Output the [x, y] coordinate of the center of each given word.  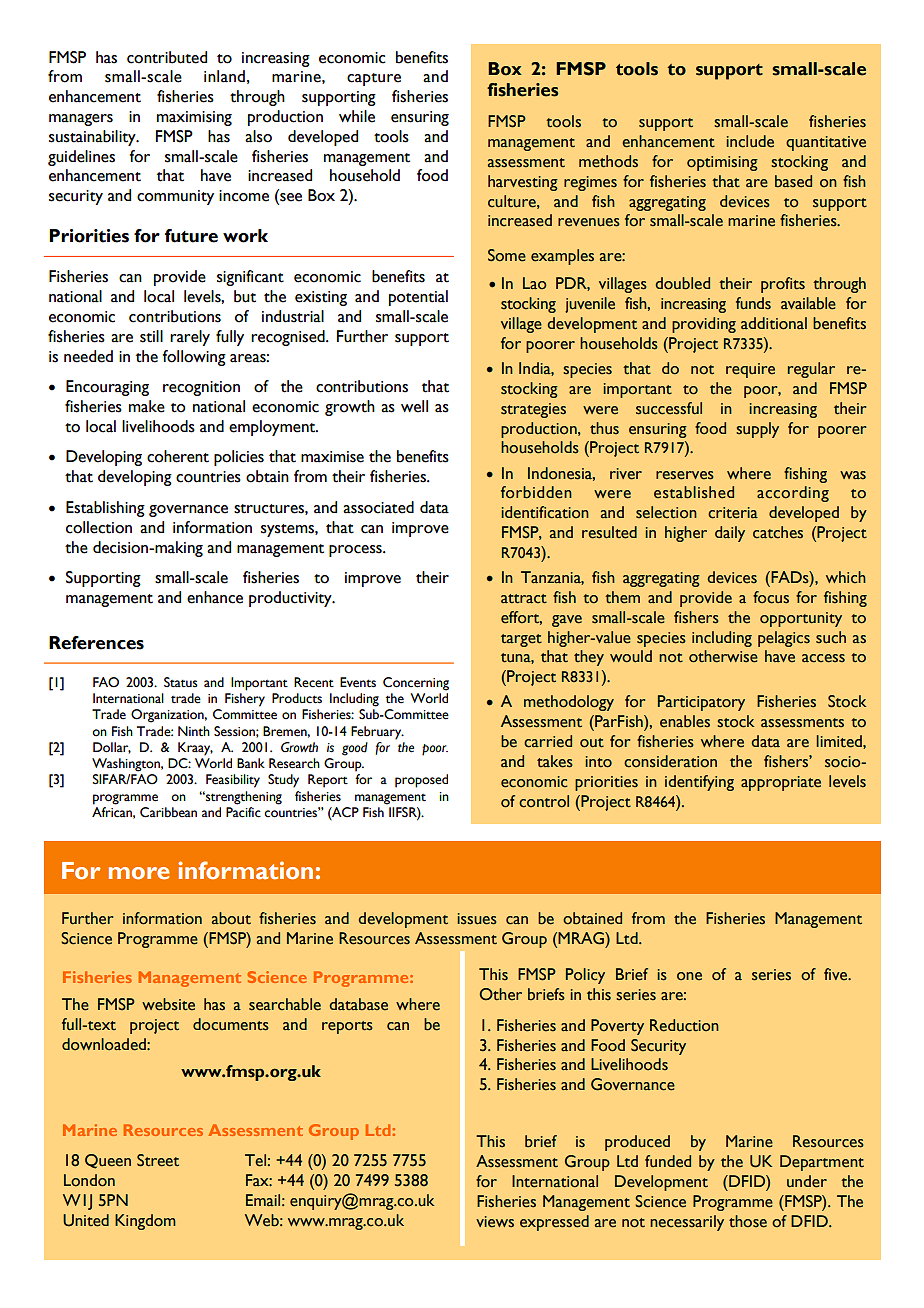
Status [181, 682]
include [750, 141]
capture [374, 79]
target [521, 640]
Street [158, 1160]
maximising [194, 118]
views [495, 1222]
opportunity [801, 619]
